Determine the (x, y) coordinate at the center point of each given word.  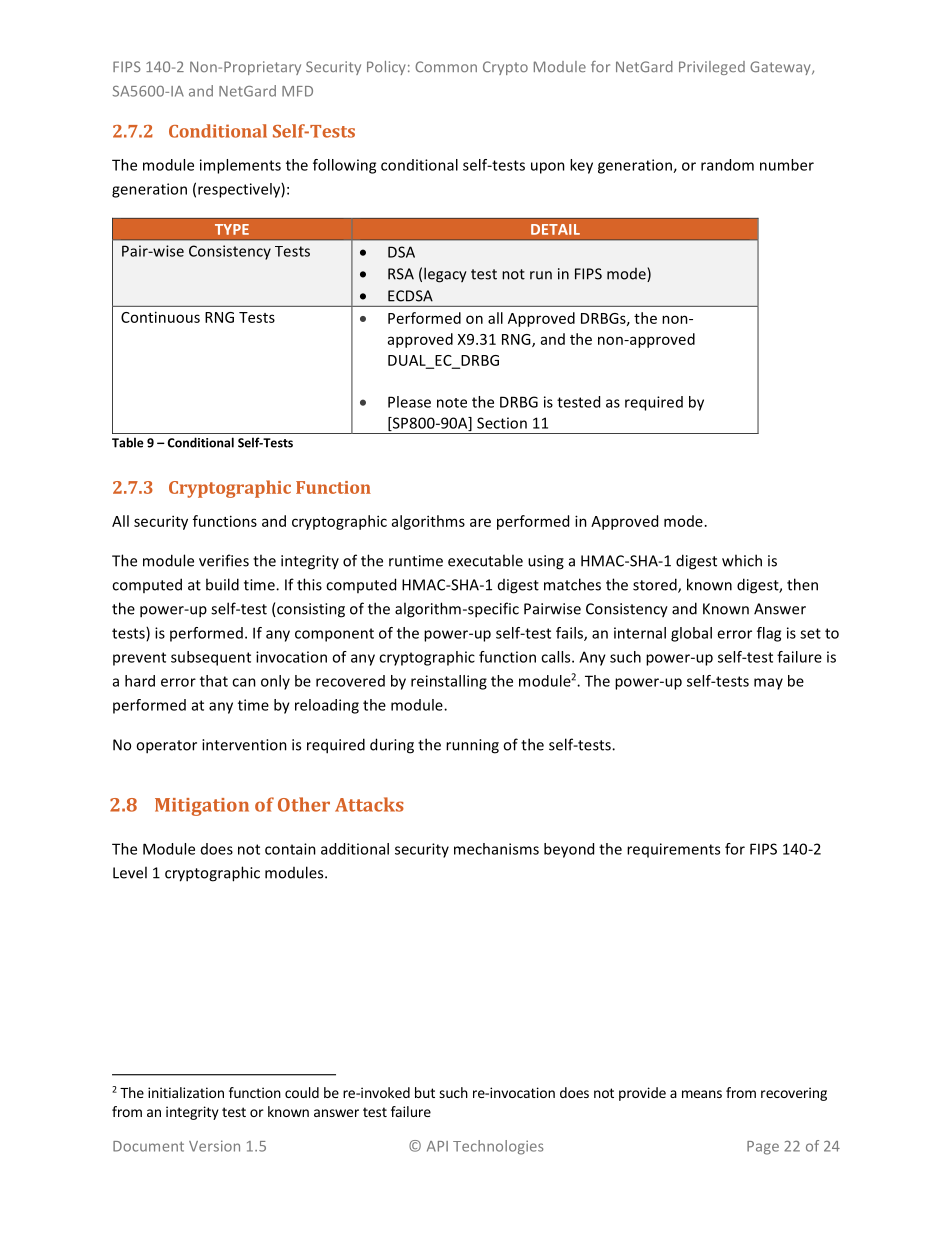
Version (214, 1146)
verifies (224, 560)
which (742, 560)
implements (240, 166)
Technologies (498, 1147)
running (472, 746)
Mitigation (202, 807)
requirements (673, 850)
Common (446, 67)
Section (502, 423)
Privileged (712, 68)
